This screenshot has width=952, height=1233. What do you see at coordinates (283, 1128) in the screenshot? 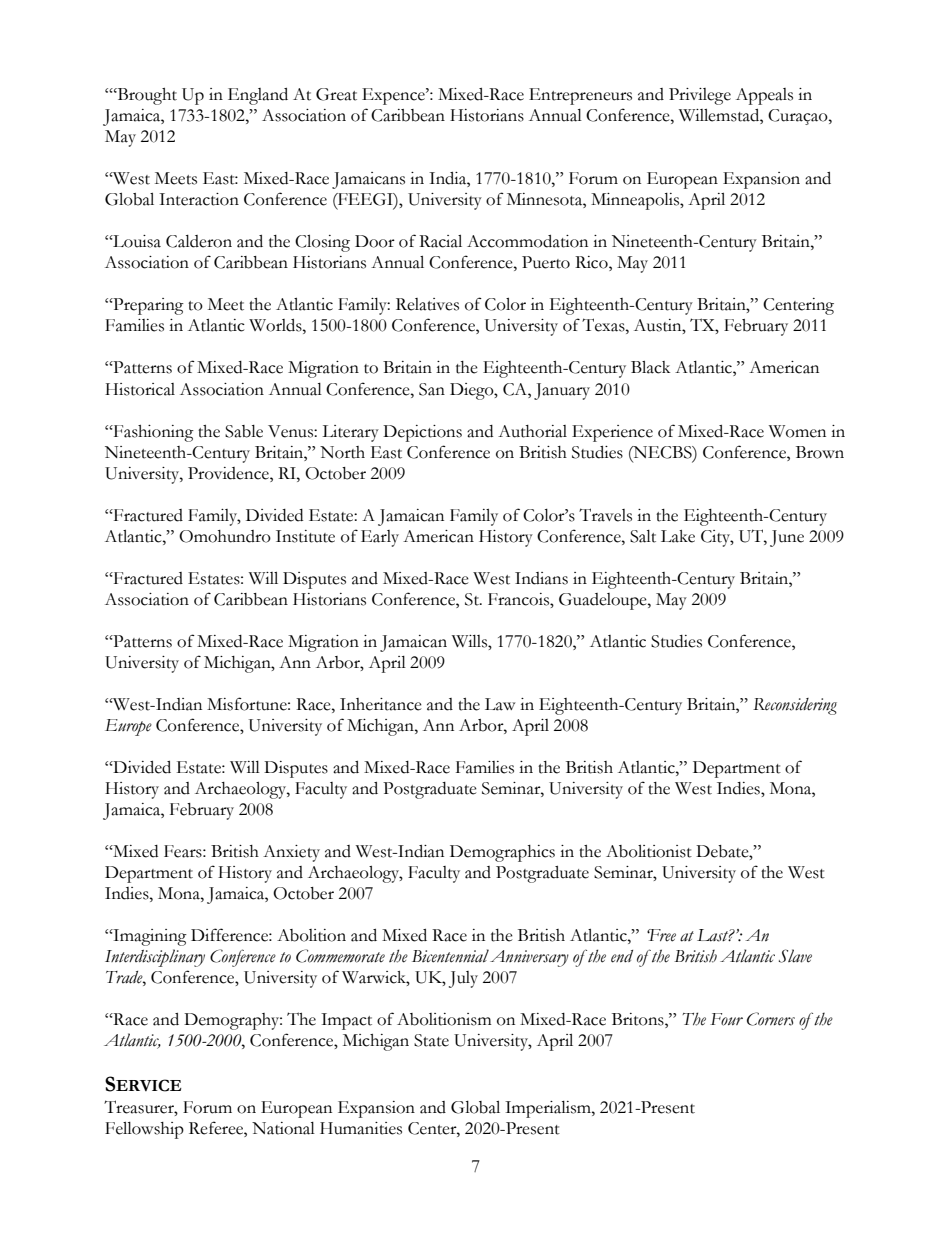
I see `National` at bounding box center [283, 1128].
